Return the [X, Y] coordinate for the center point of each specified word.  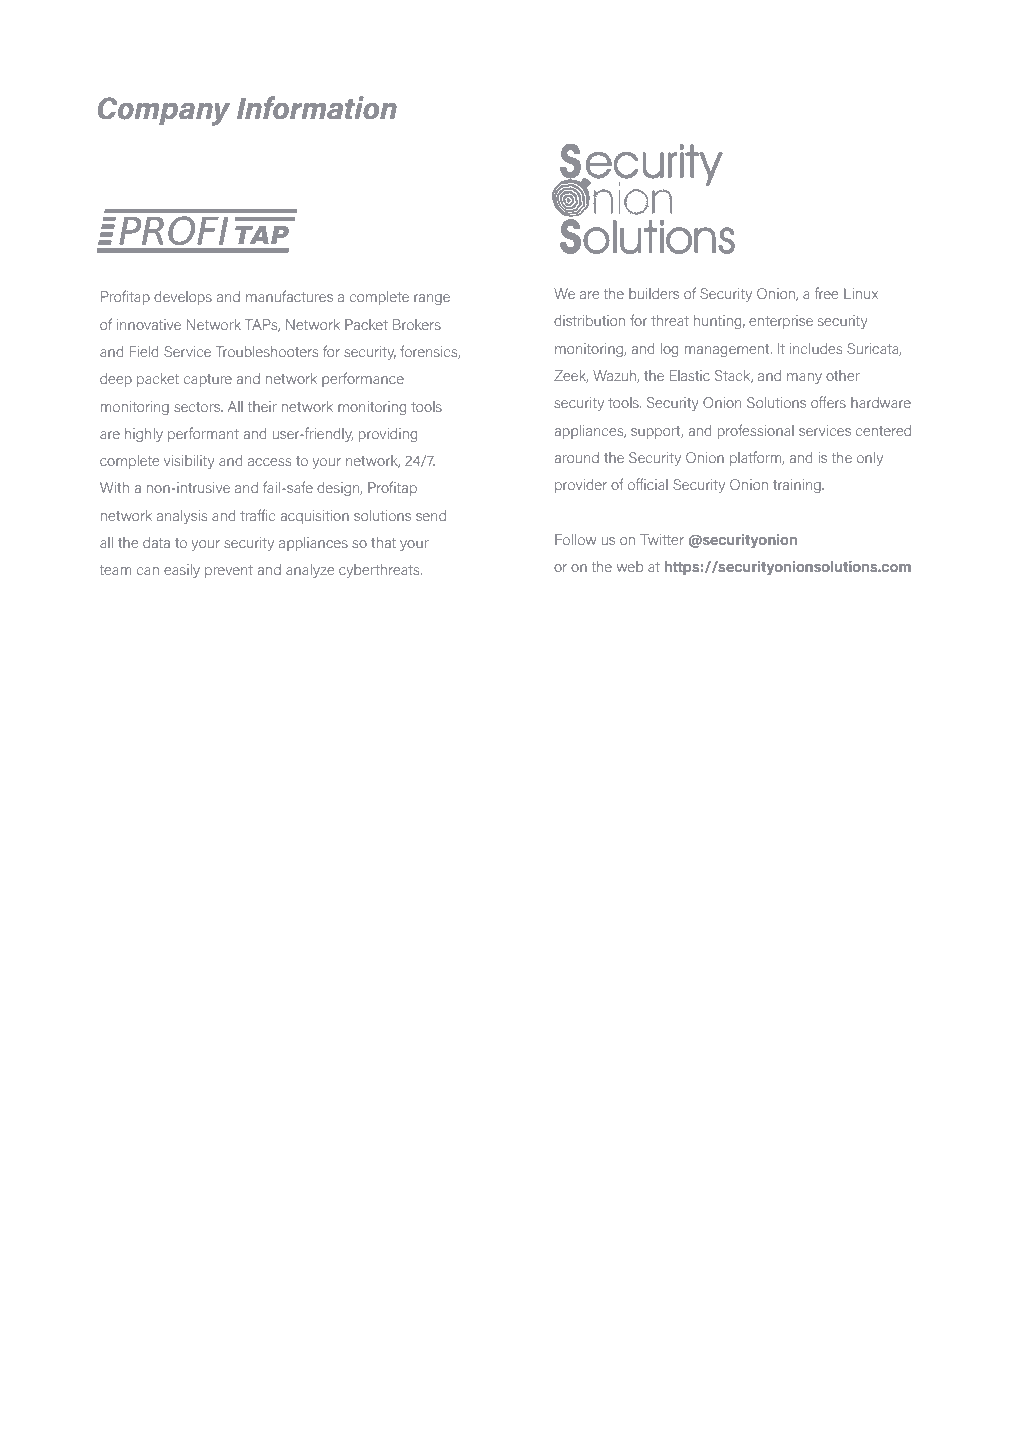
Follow [575, 539]
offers [828, 402]
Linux [861, 293]
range [432, 299]
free [826, 293]
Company [164, 111]
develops [183, 298]
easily [182, 571]
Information [317, 108]
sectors [198, 407]
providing [388, 435]
